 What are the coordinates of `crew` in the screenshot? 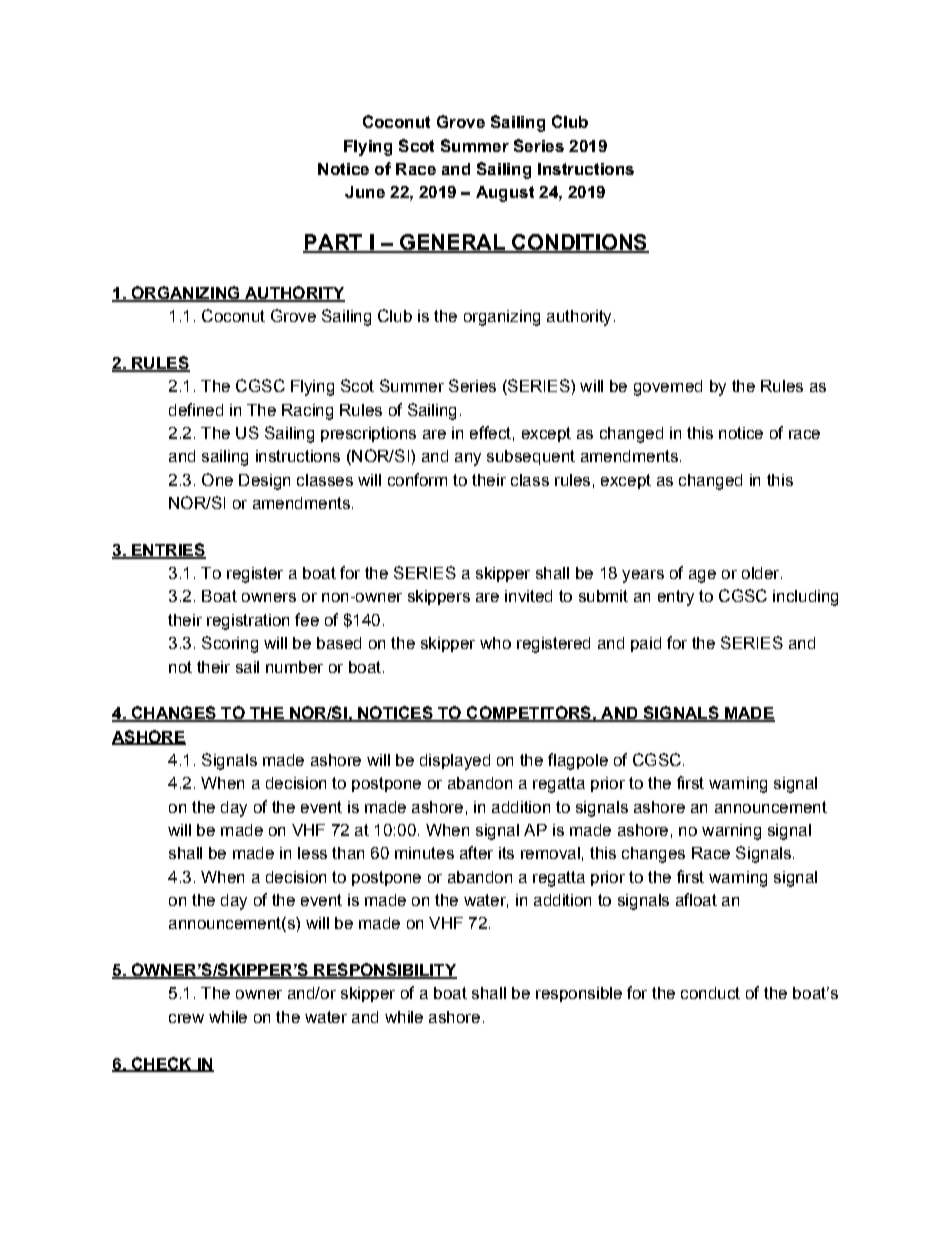 It's located at (186, 1018).
